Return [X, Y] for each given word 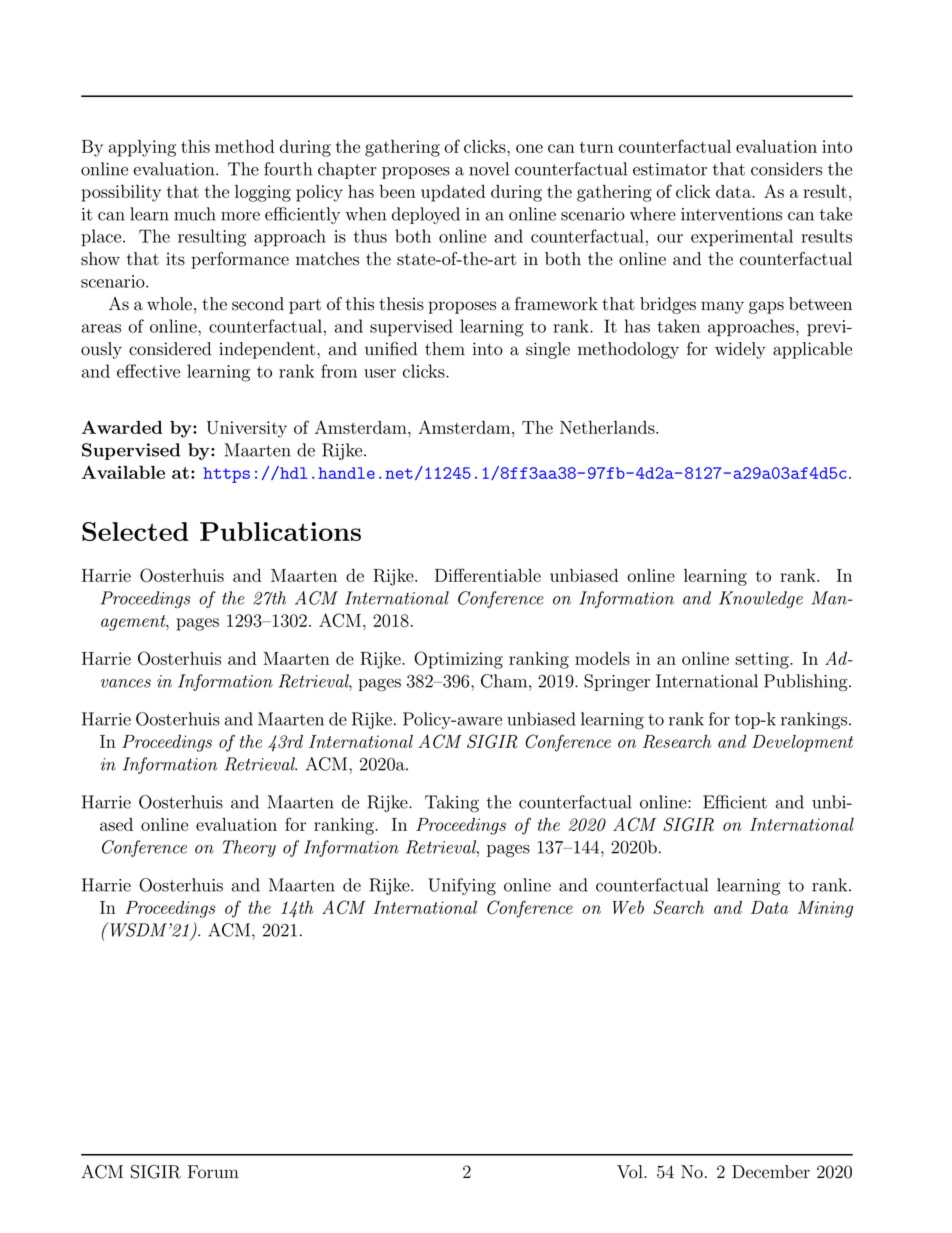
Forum [213, 1172]
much [195, 214]
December [771, 1172]
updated [453, 193]
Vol [631, 1172]
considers [786, 169]
